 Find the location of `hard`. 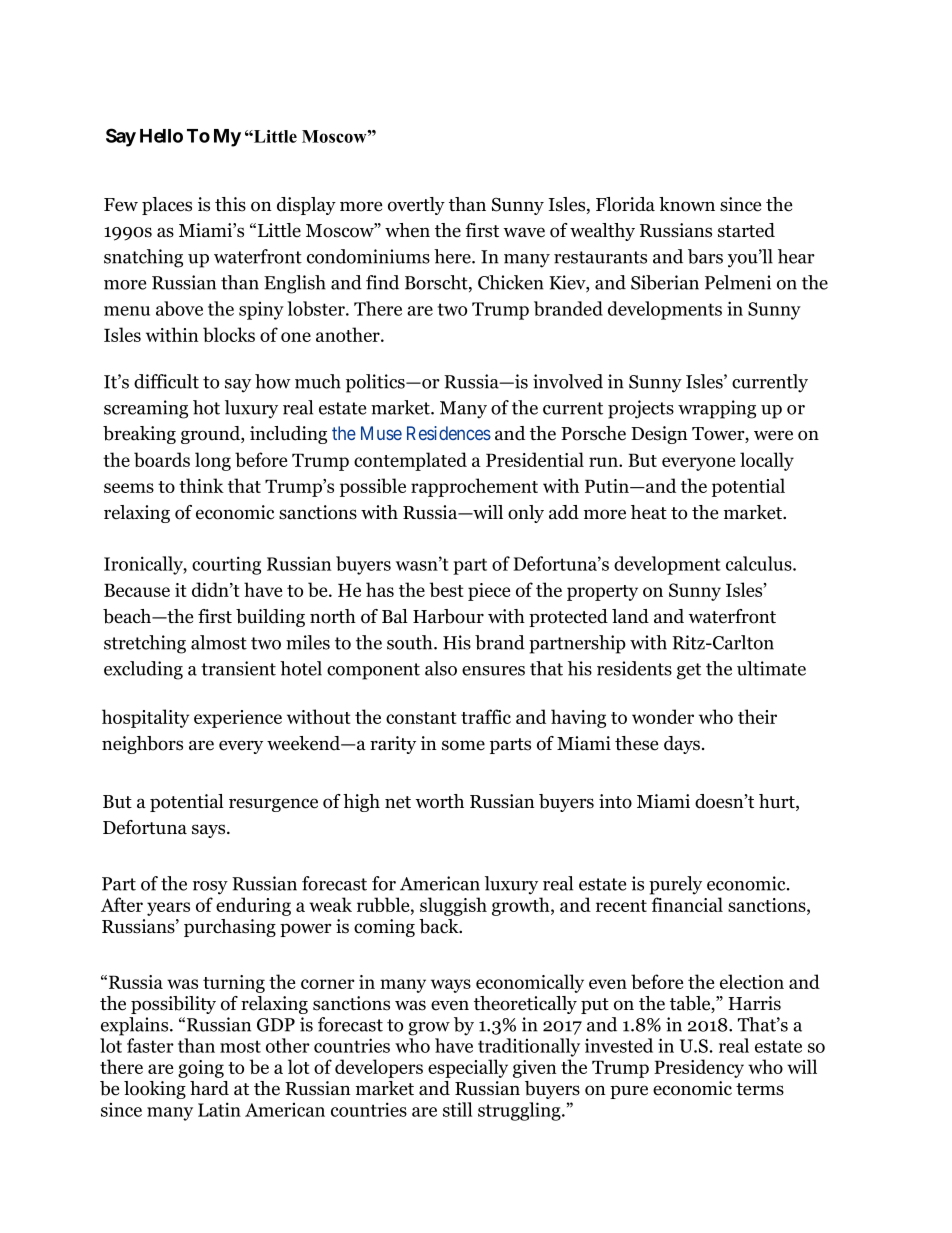

hard is located at coordinates (209, 1088).
